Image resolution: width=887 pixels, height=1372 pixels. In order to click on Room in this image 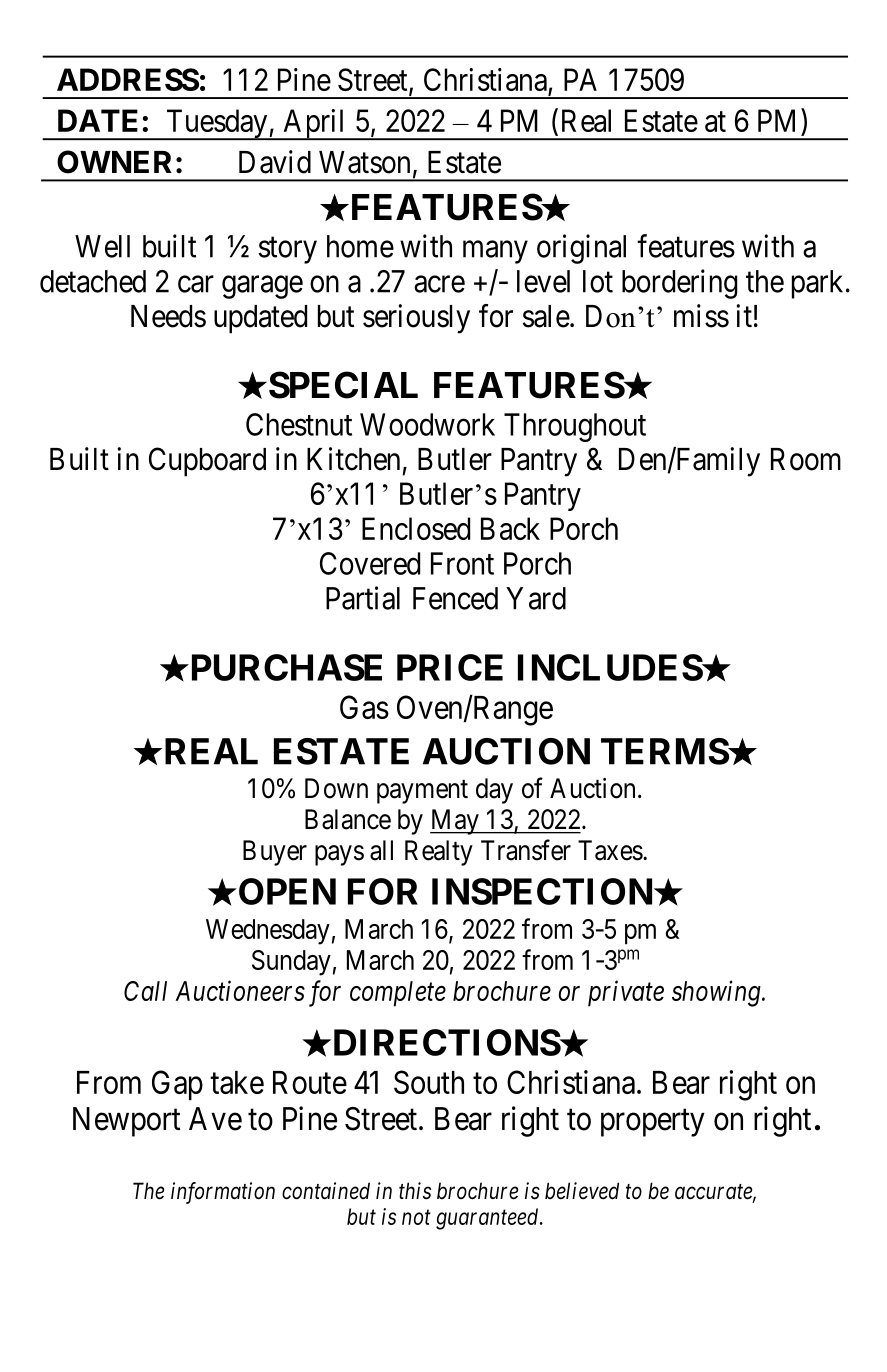, I will do `click(806, 459)`.
